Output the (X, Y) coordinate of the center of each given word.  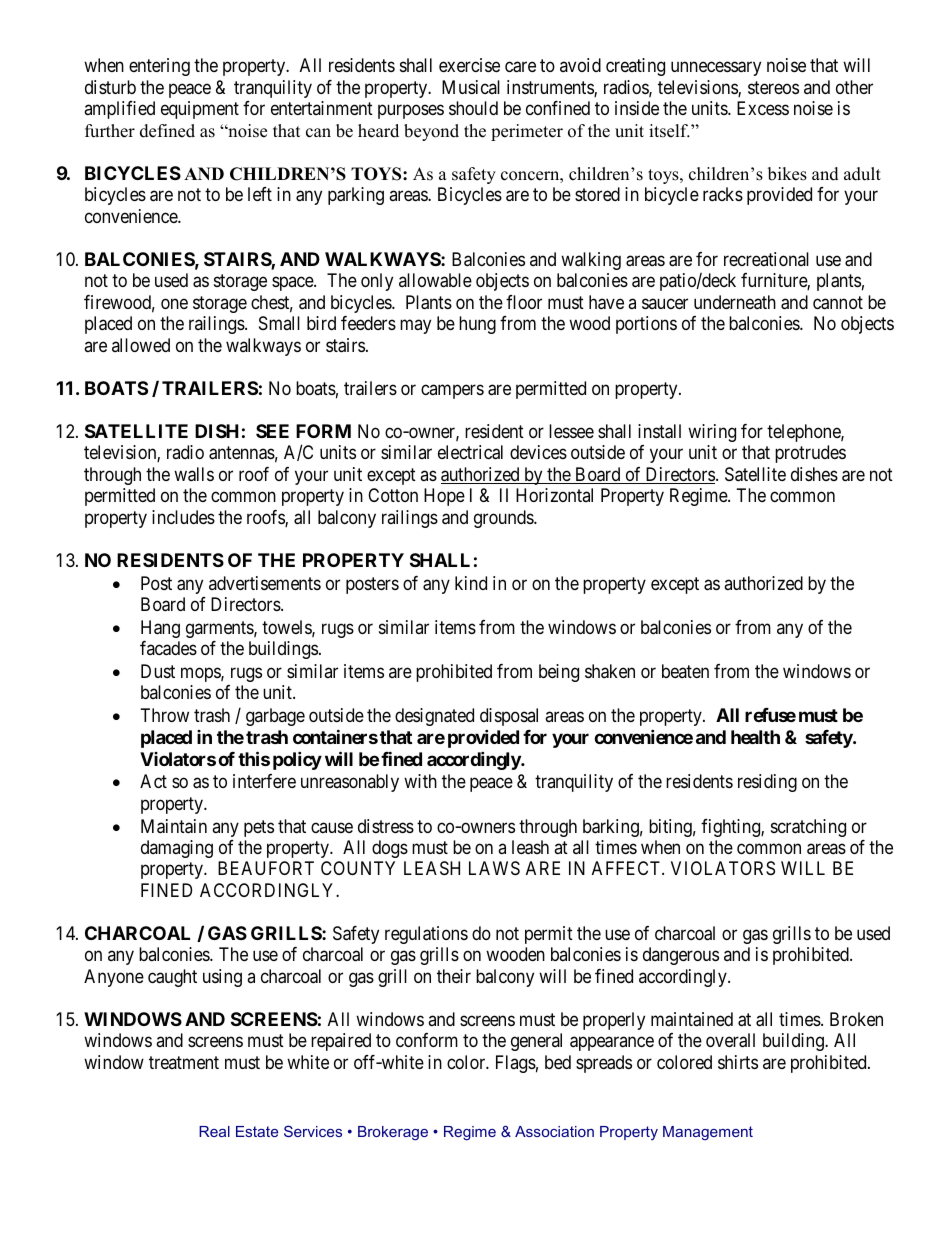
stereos (773, 87)
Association (554, 1131)
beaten (685, 671)
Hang (160, 629)
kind (471, 583)
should (473, 108)
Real (214, 1131)
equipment (200, 110)
